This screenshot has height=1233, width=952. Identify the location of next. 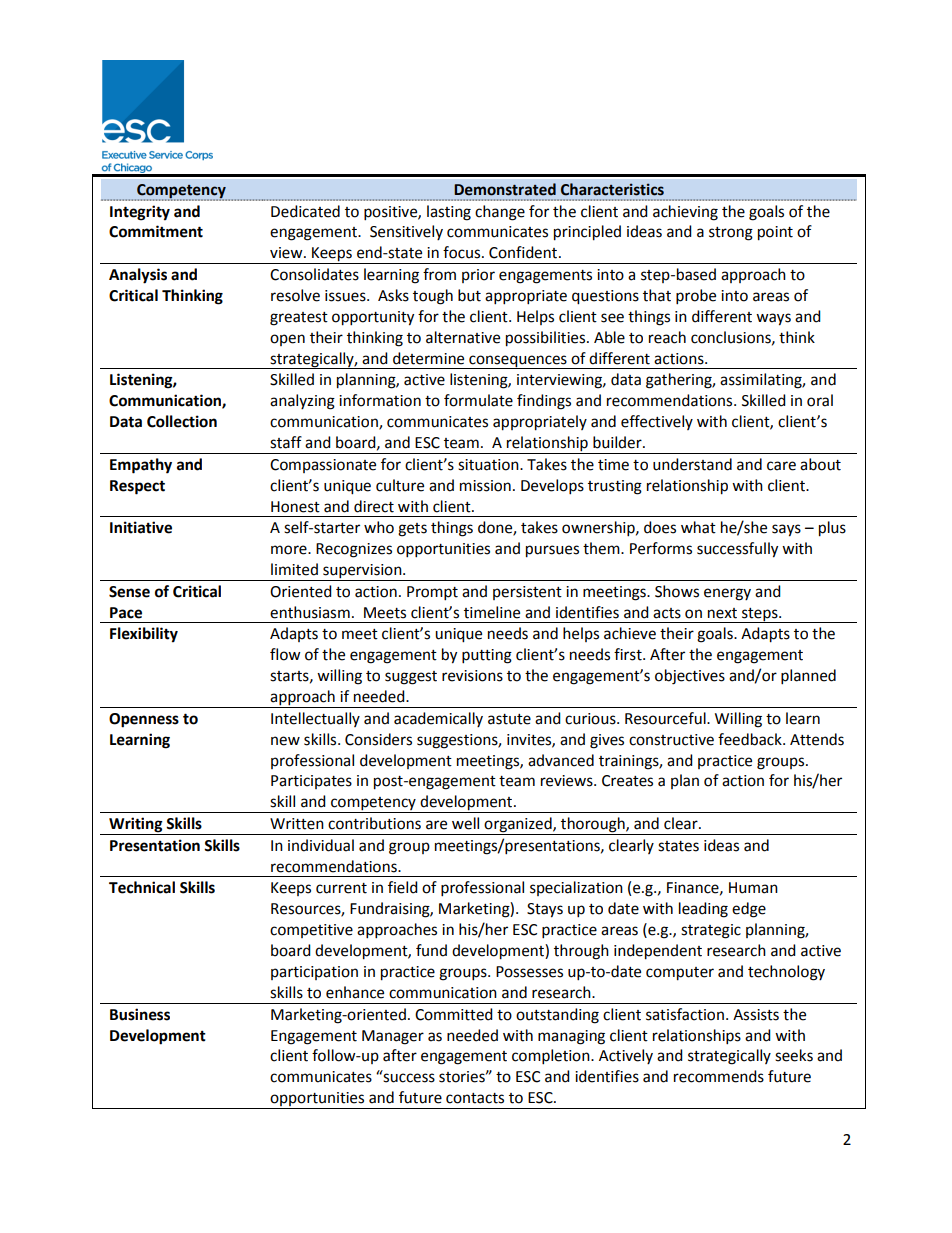
(722, 613).
